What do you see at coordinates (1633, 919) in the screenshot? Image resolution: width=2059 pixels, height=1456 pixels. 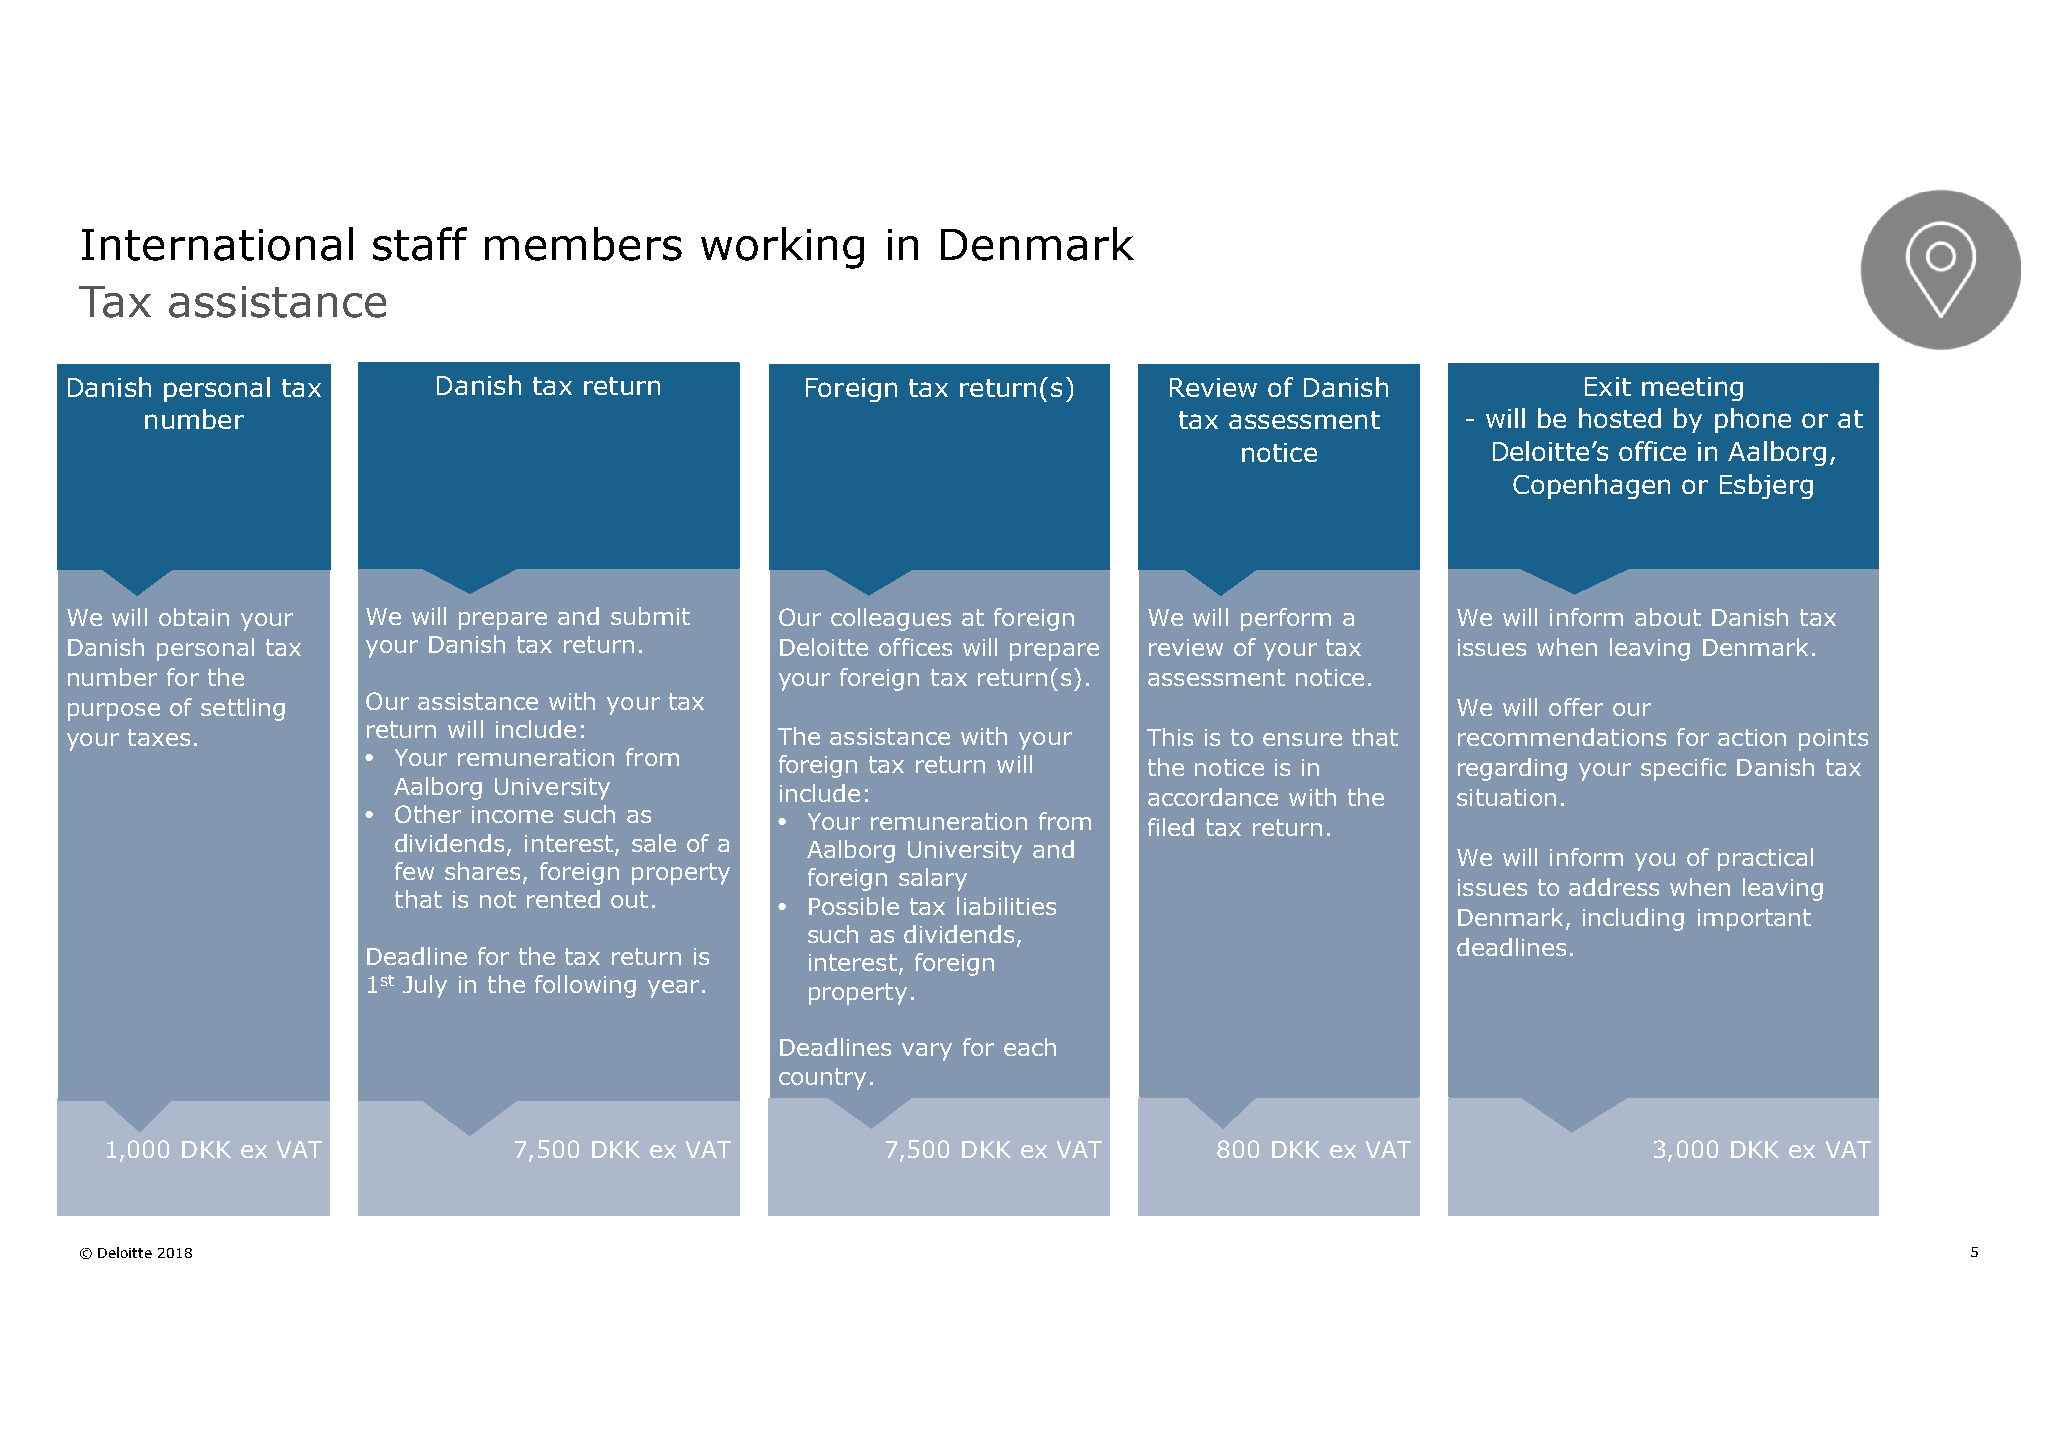 I see `including` at bounding box center [1633, 919].
